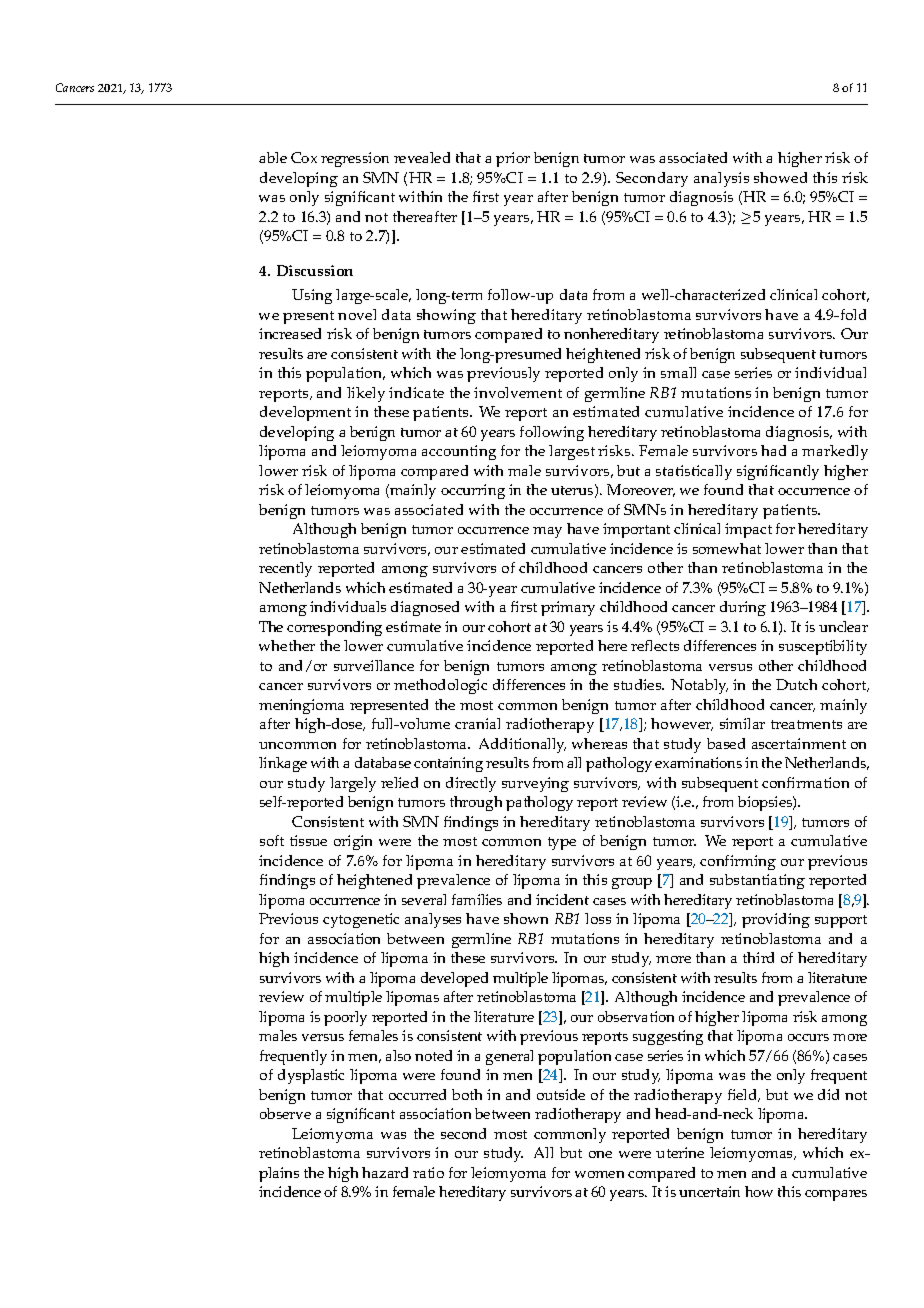  I want to click on involvement, so click(518, 392).
